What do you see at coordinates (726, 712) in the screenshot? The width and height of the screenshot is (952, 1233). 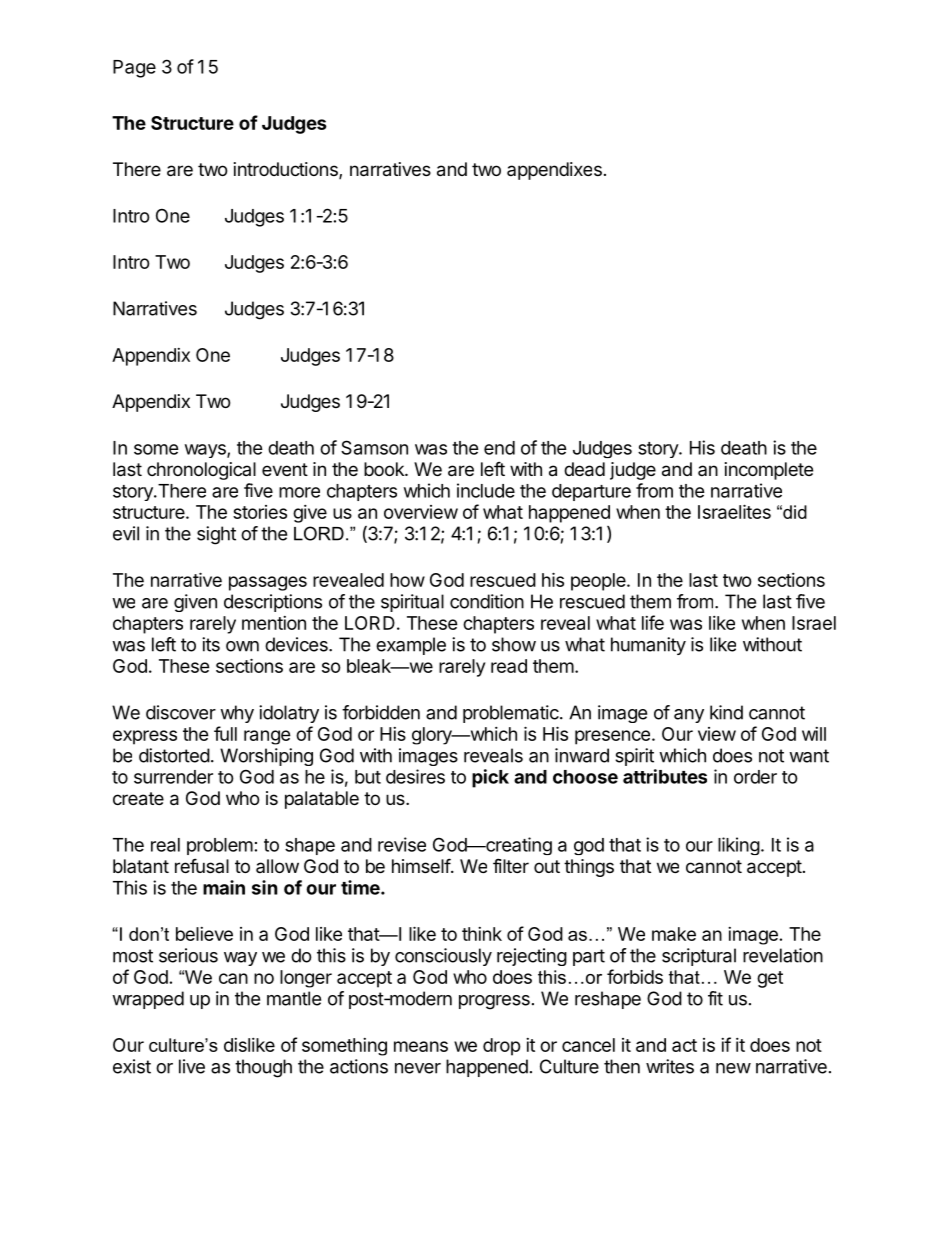 I see `kind` at bounding box center [726, 712].
